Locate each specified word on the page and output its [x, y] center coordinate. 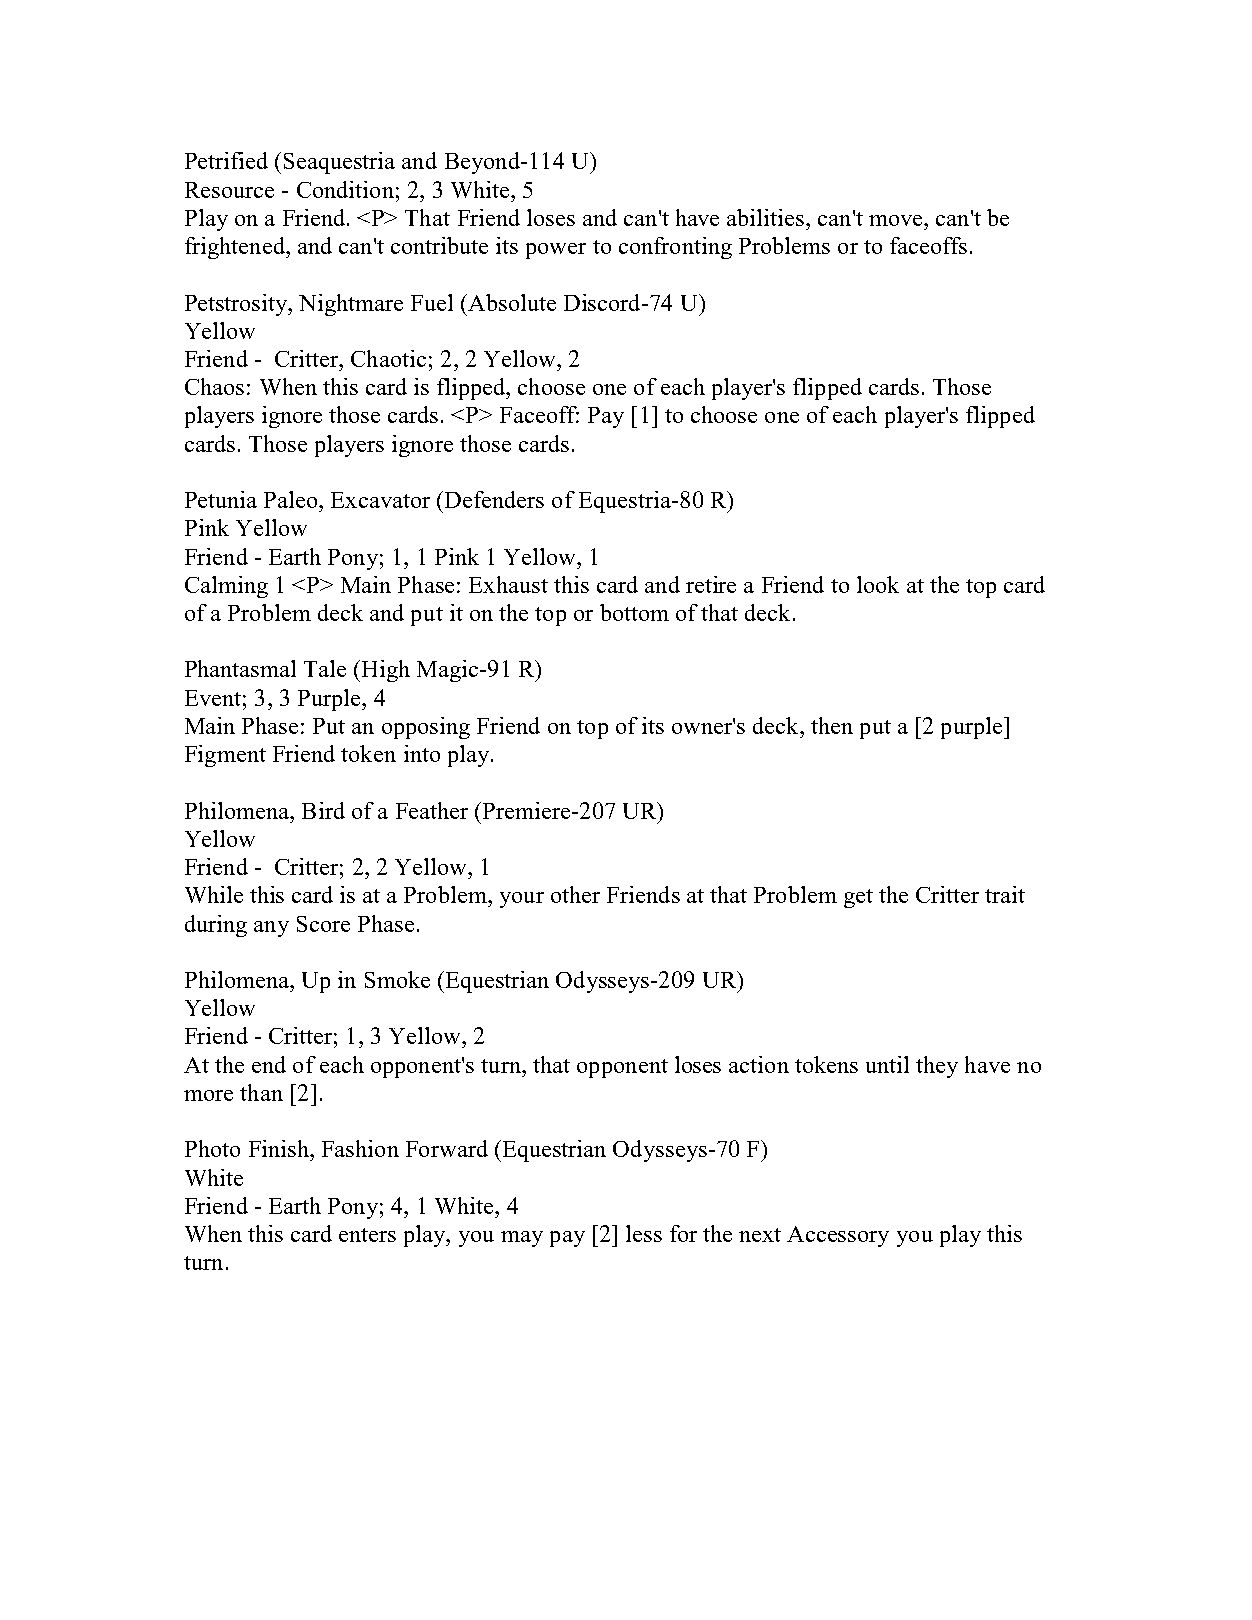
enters [367, 1235]
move [897, 220]
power [556, 251]
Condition [345, 189]
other [575, 894]
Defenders [494, 499]
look [878, 584]
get [858, 898]
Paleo [292, 499]
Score [323, 924]
